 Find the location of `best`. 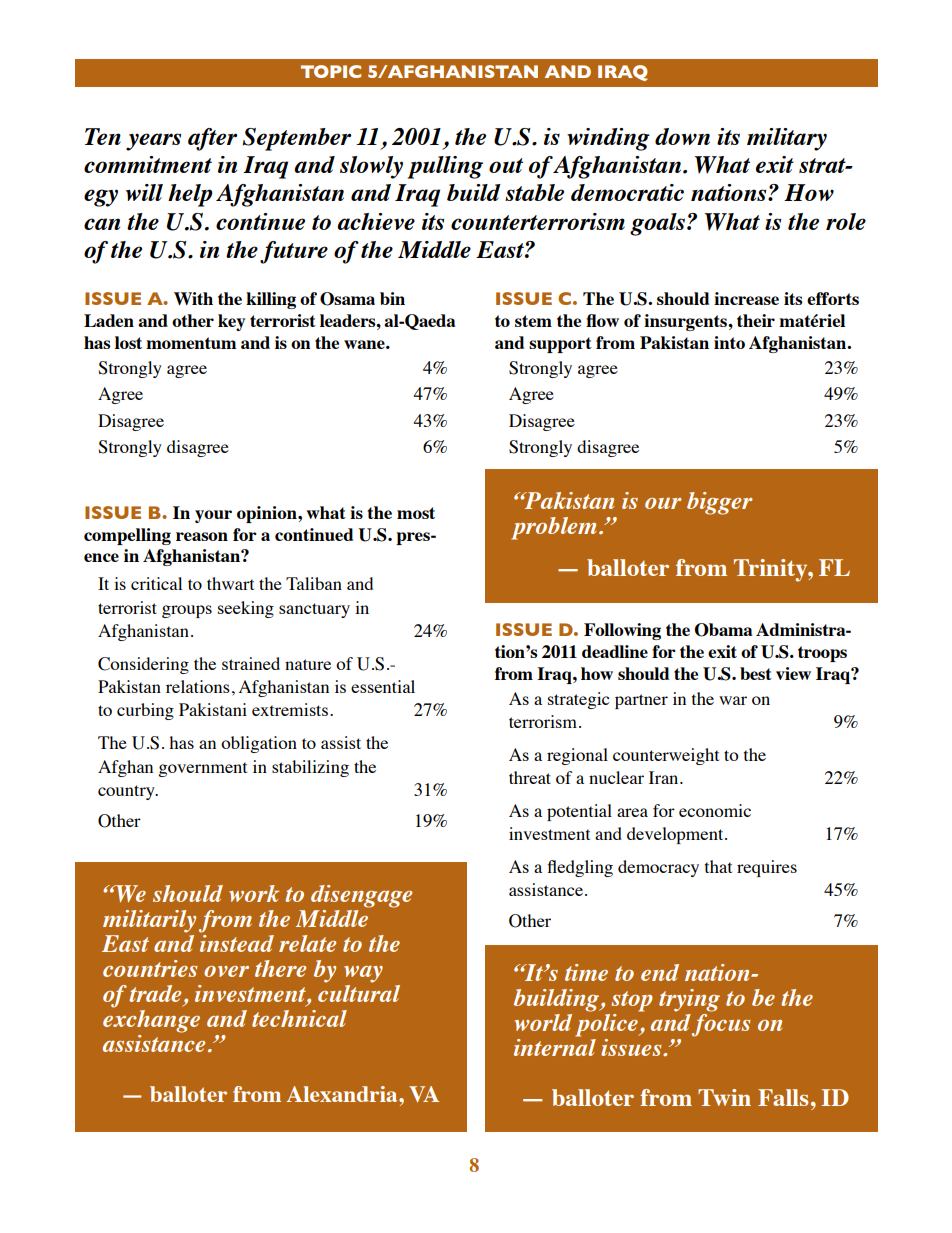

best is located at coordinates (756, 673).
